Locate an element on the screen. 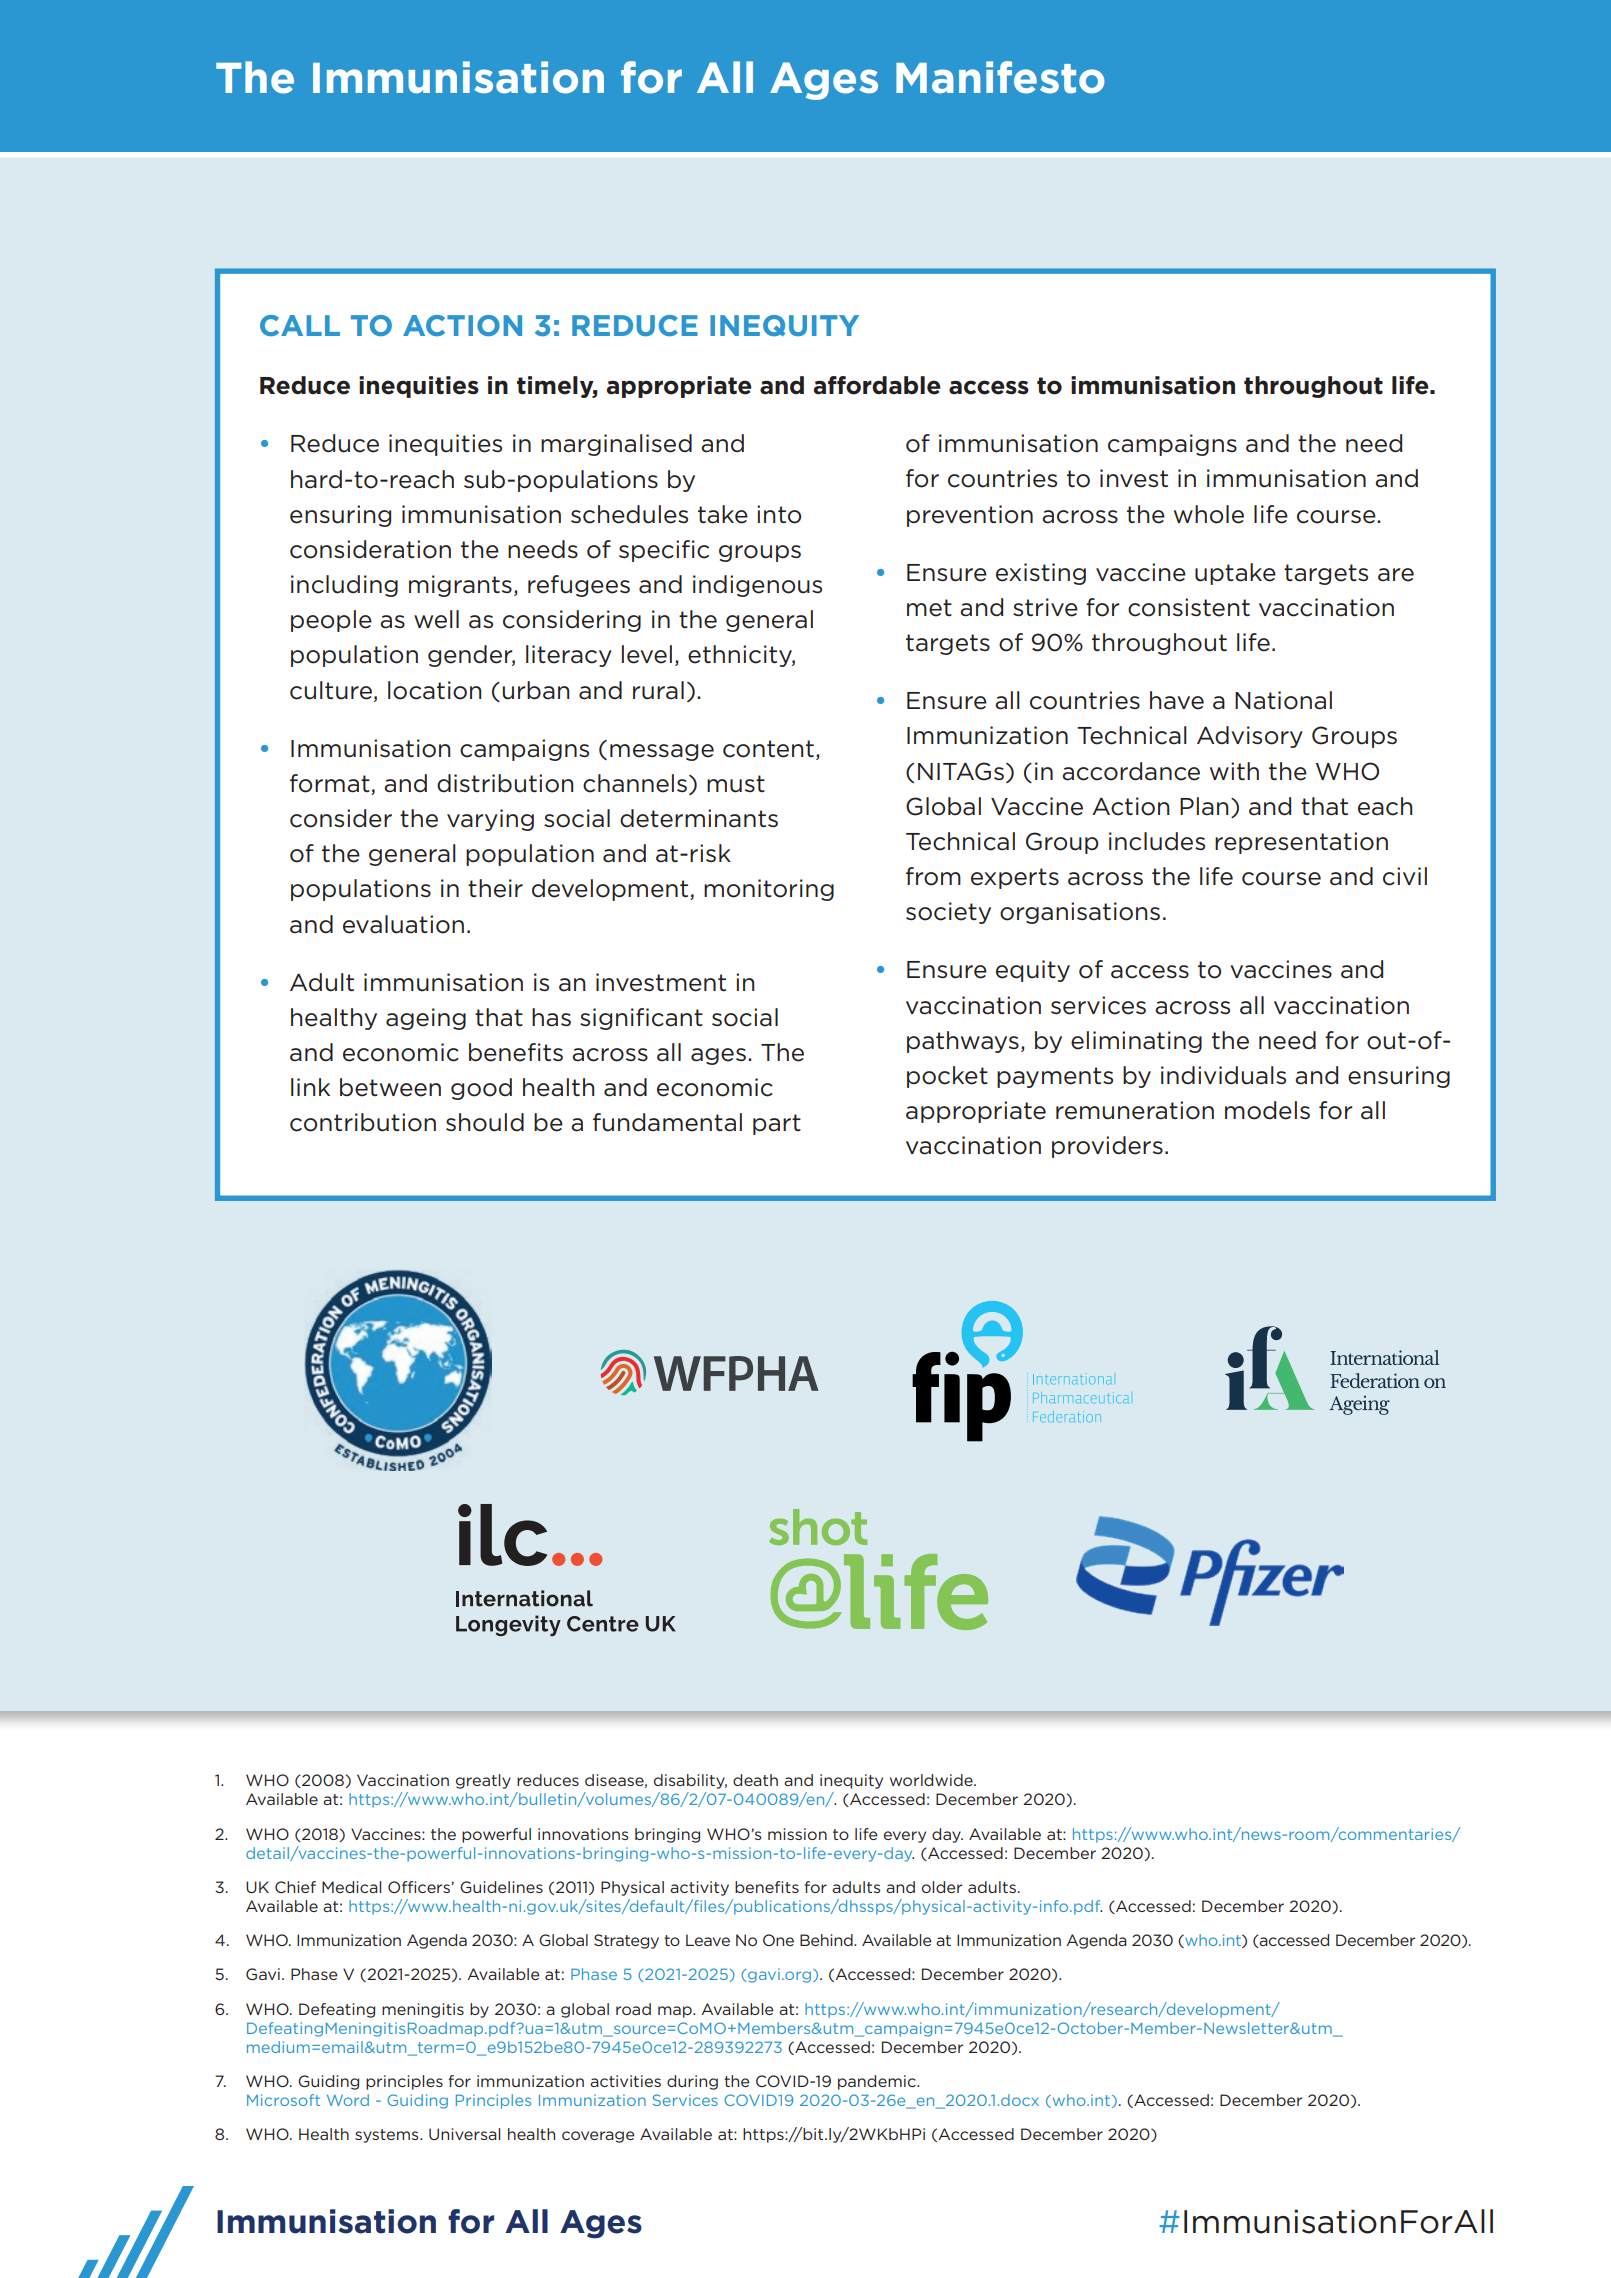 Image resolution: width=1611 pixels, height=2278 pixels. with is located at coordinates (1234, 771).
